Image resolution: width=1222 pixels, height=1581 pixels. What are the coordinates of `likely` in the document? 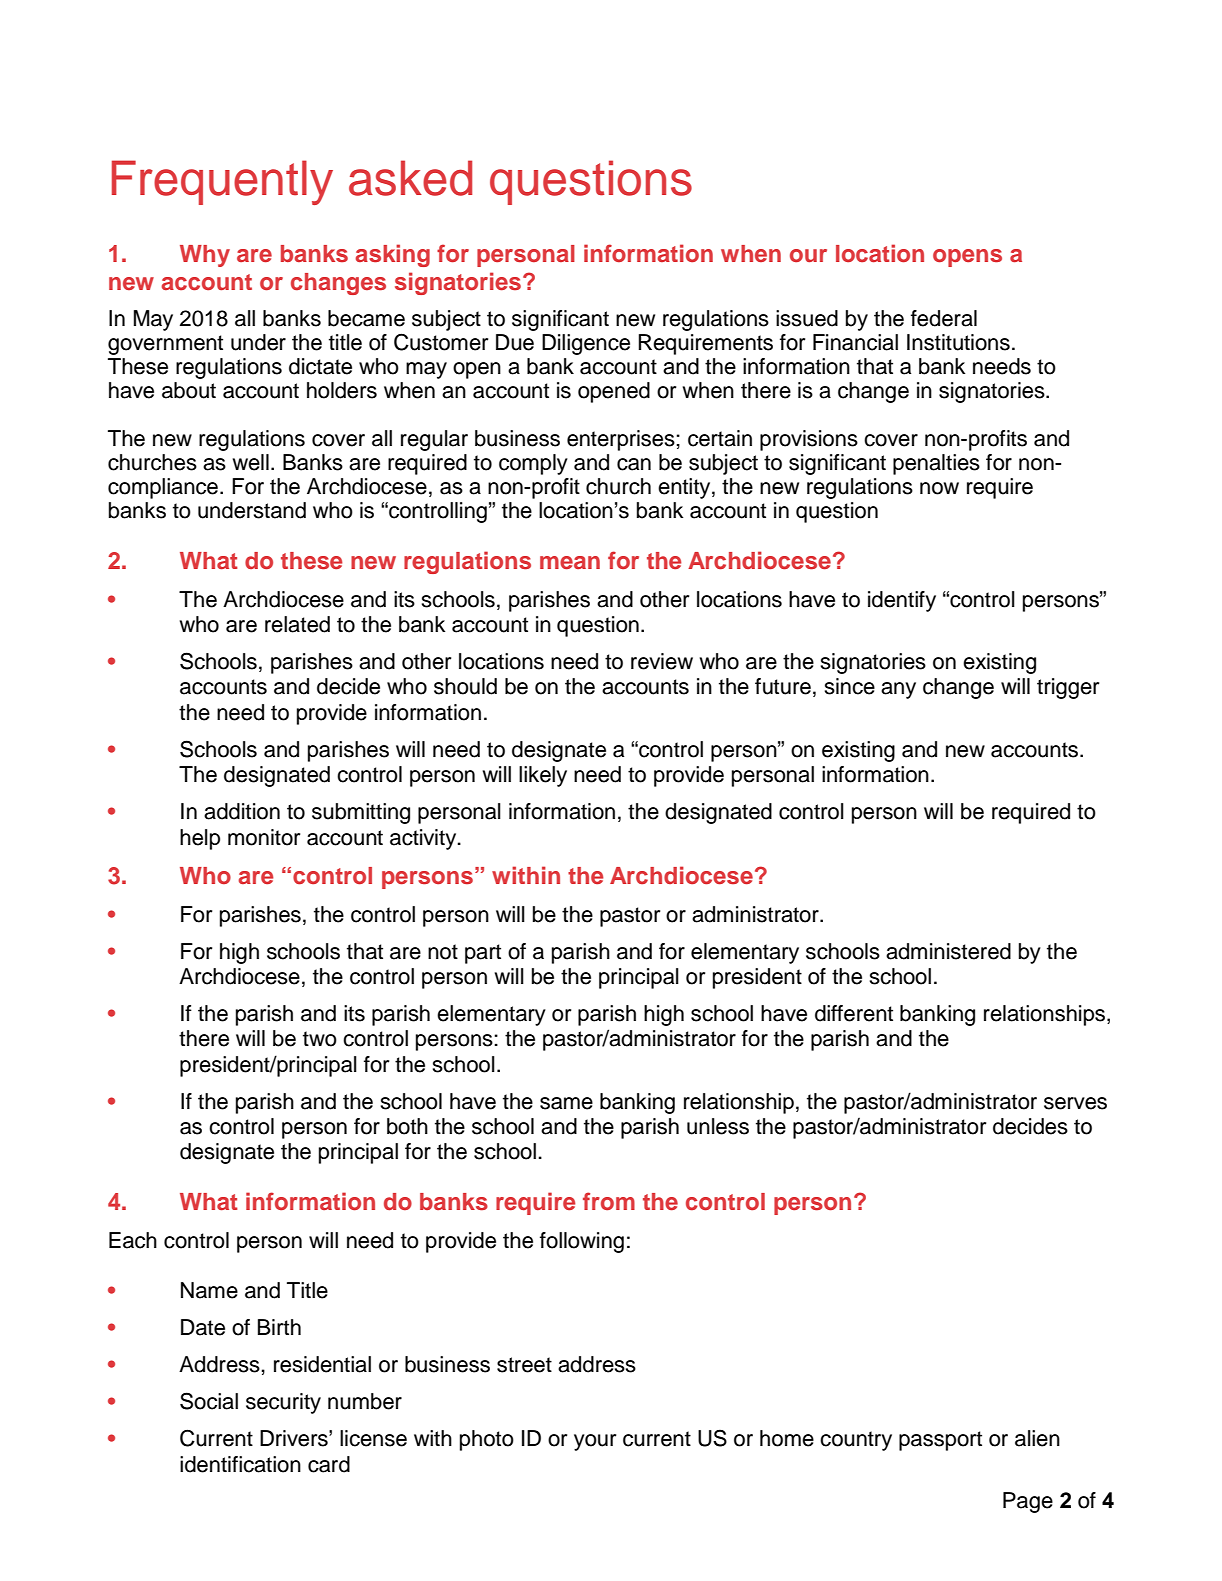 It's located at (543, 776).
